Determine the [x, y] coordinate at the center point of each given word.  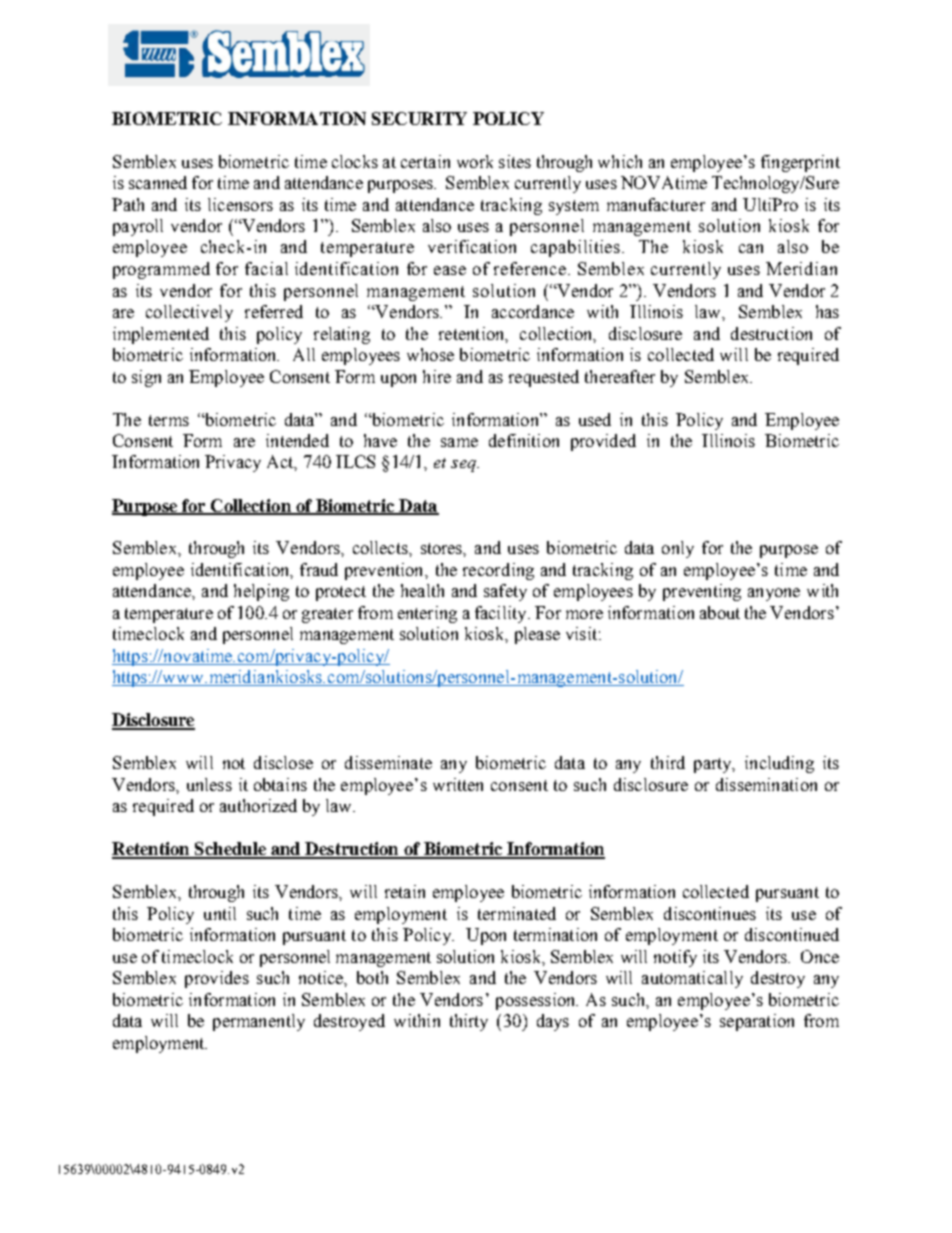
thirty [469, 1022]
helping [261, 592]
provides [217, 979]
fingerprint [800, 163]
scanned [158, 182]
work [475, 161]
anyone [774, 594]
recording [498, 571]
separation [757, 1022]
